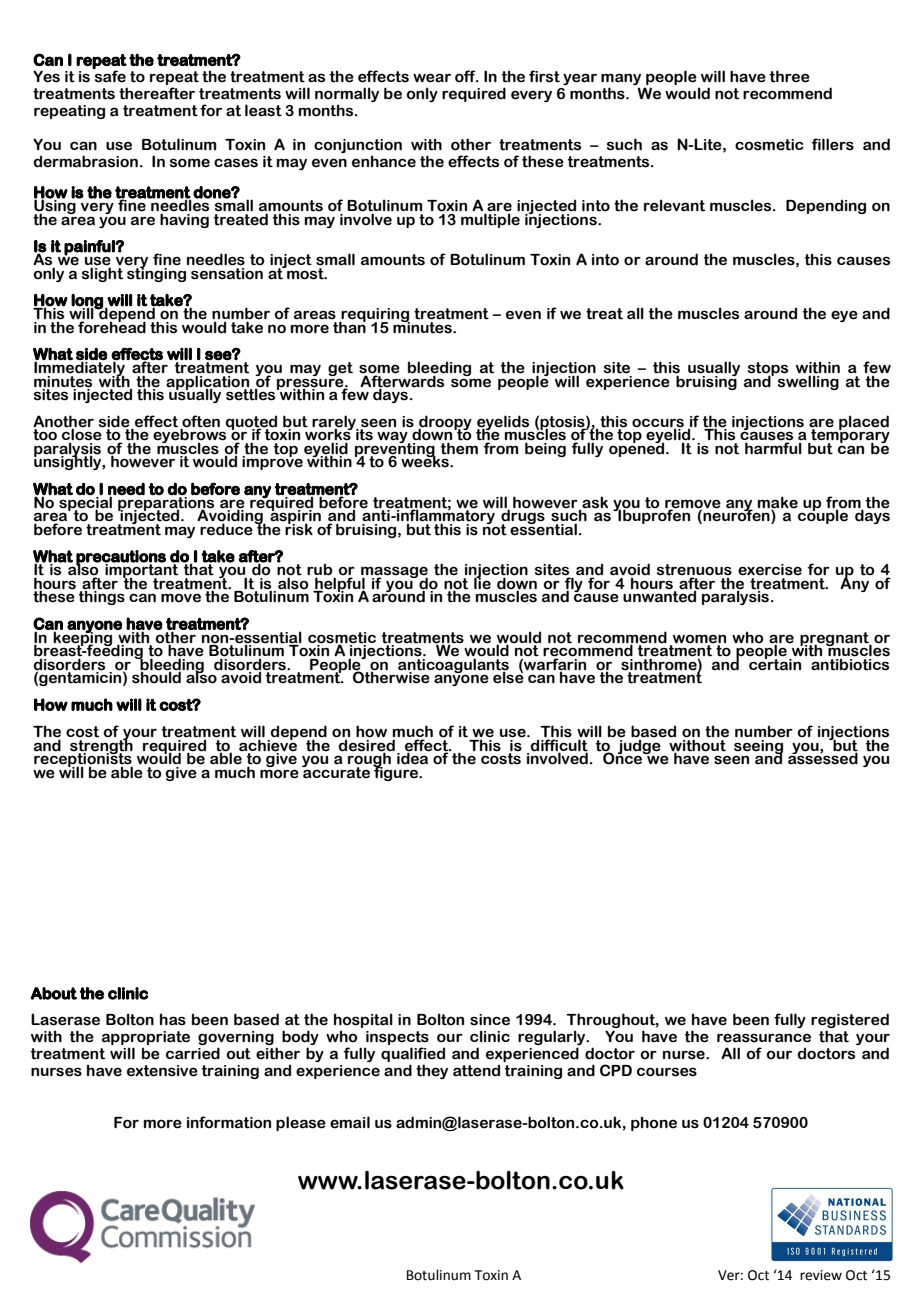  I want to click on often, so click(200, 422).
